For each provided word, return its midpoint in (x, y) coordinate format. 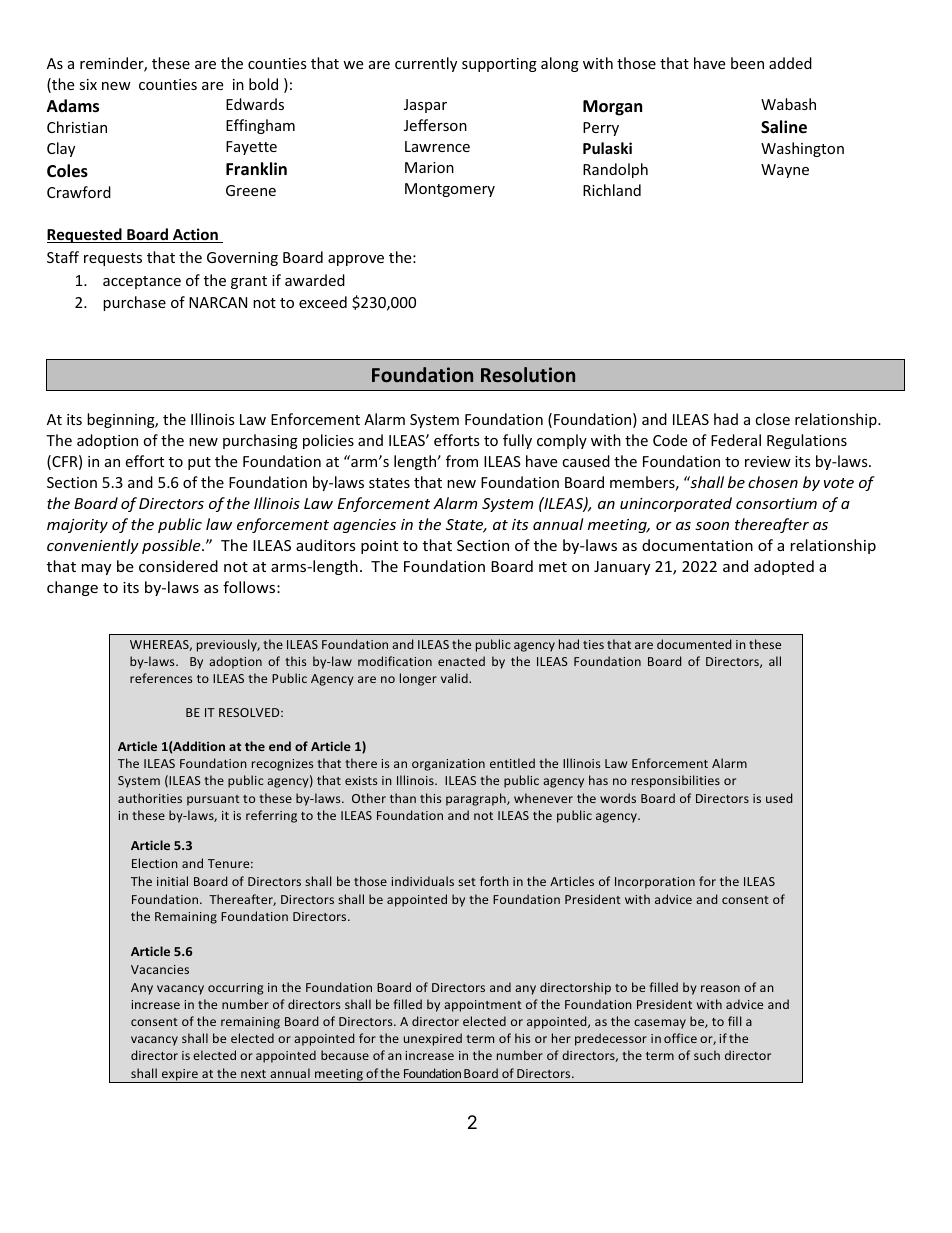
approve (356, 260)
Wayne (785, 171)
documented (694, 644)
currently (426, 64)
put (199, 463)
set (467, 882)
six (88, 84)
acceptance (142, 282)
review (768, 461)
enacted (461, 661)
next (253, 1074)
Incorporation (655, 883)
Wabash (788, 104)
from (462, 461)
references (161, 678)
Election (155, 863)
